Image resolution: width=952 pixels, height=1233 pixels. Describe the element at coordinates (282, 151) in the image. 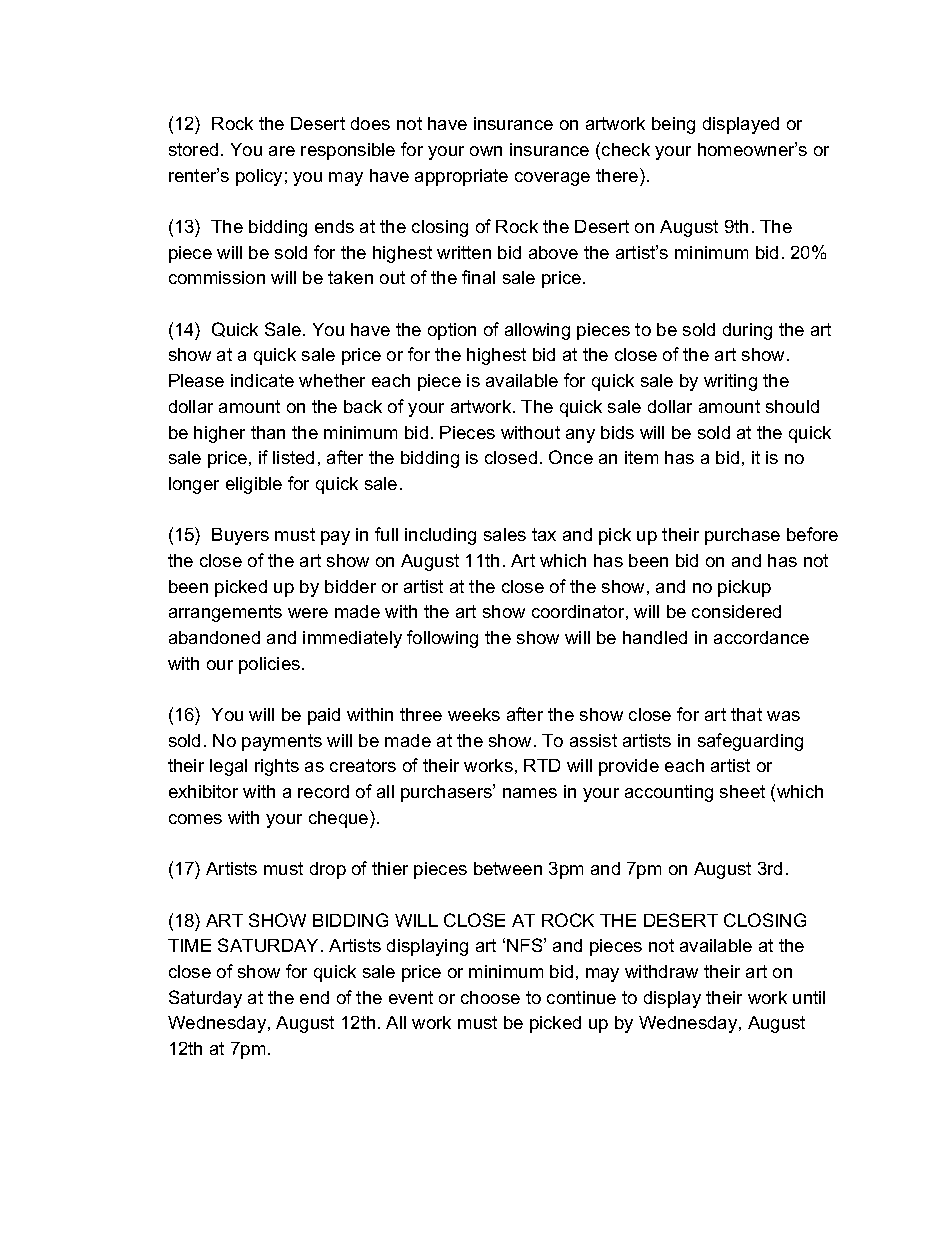

I see `are` at that location.
